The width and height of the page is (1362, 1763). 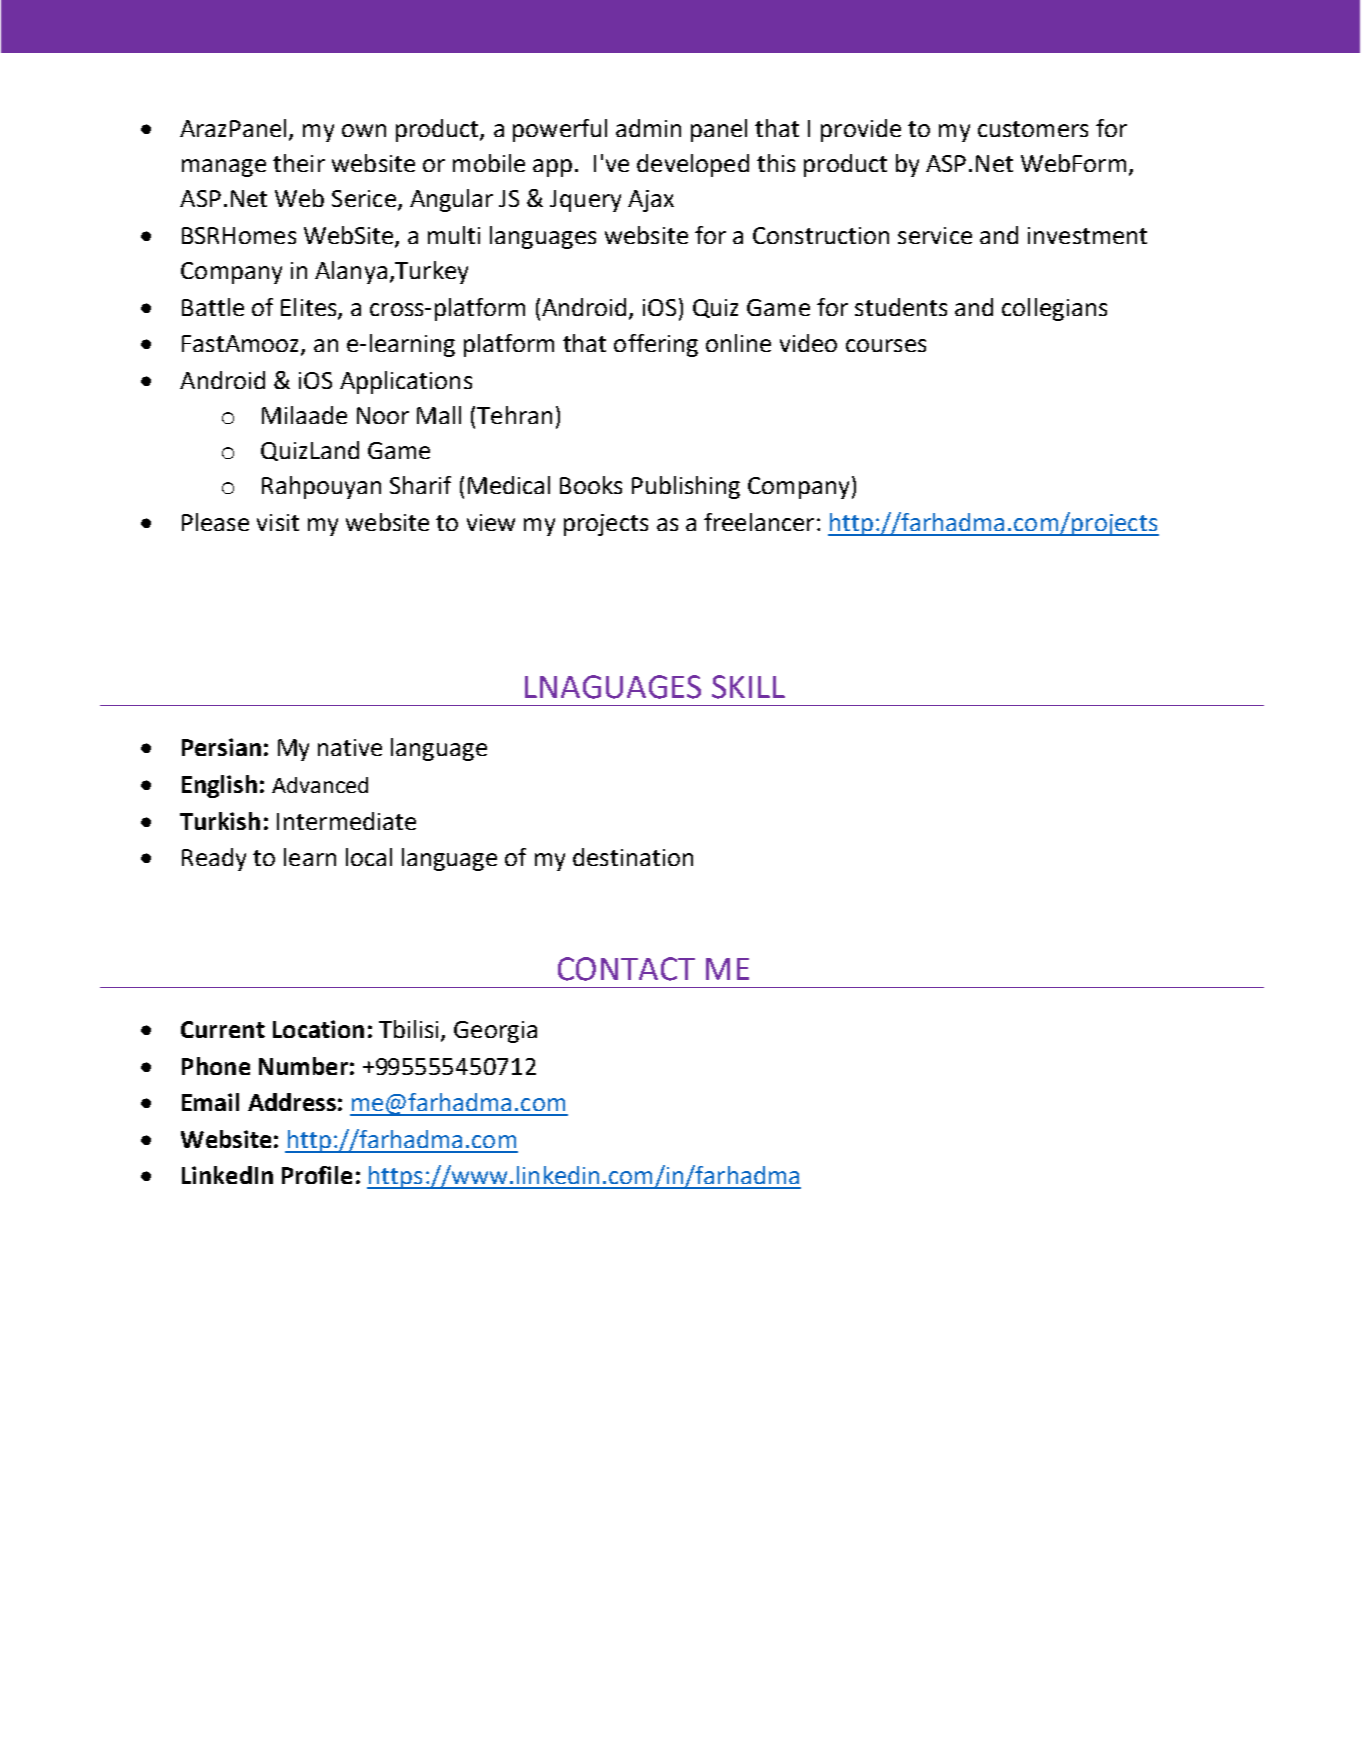 What do you see at coordinates (350, 747) in the page?
I see `native` at bounding box center [350, 747].
